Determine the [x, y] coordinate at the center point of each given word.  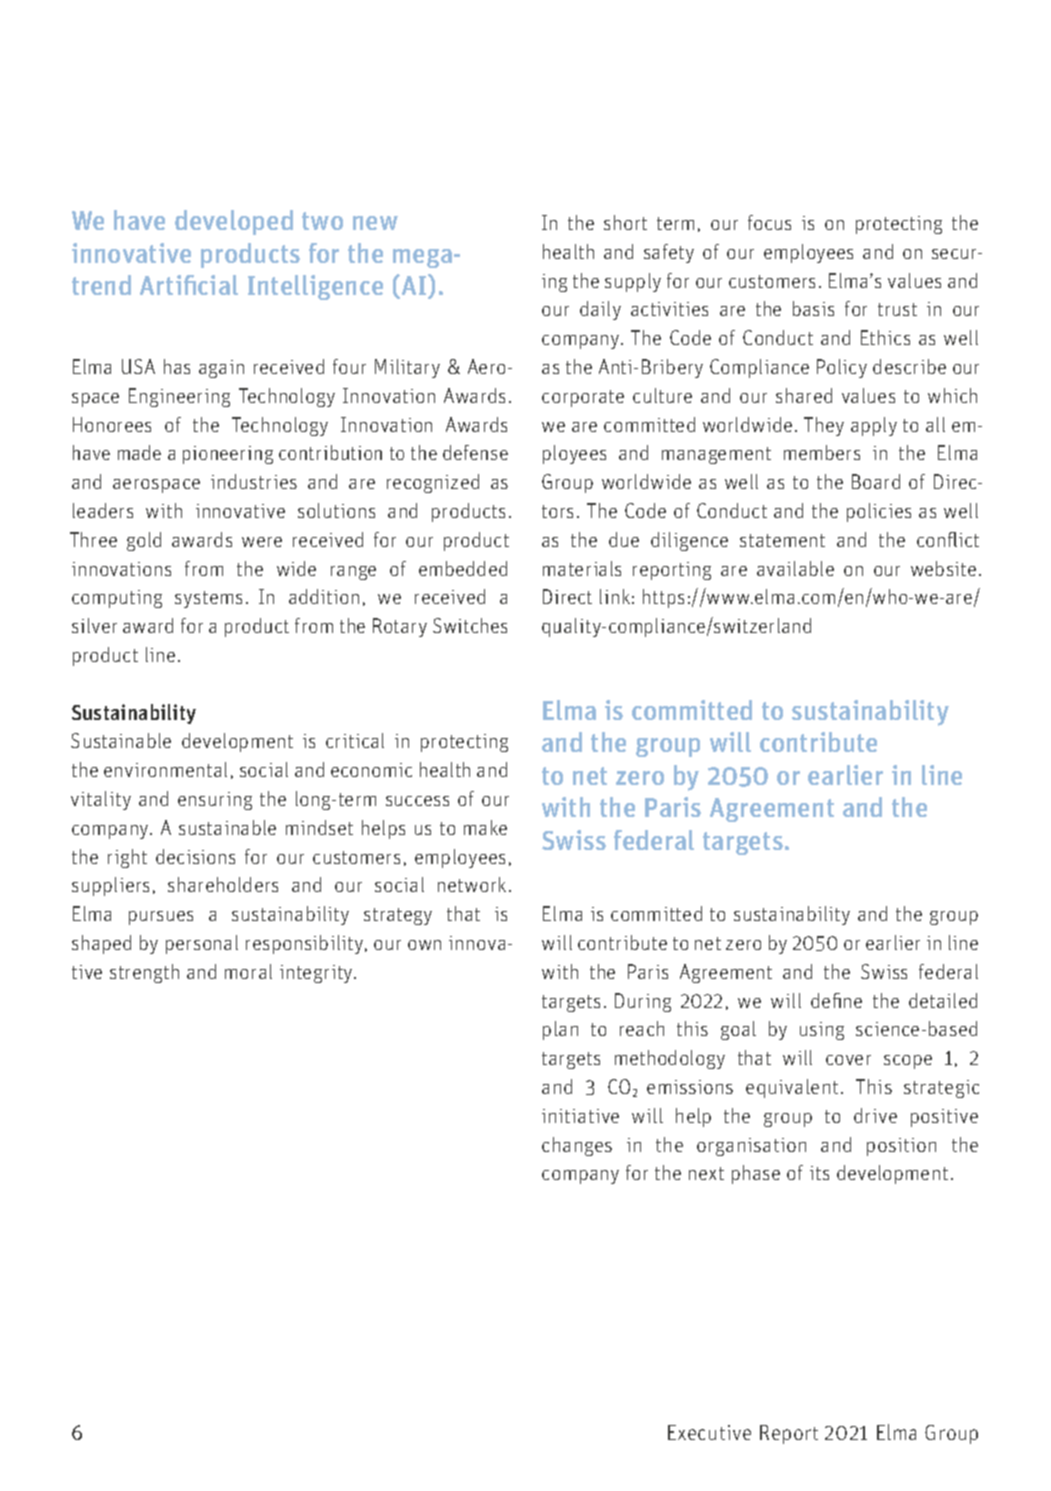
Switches [470, 625]
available [795, 568]
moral [248, 971]
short [625, 222]
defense [475, 452]
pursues [161, 918]
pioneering [228, 455]
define [836, 1000]
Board [876, 481]
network [472, 884]
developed [234, 222]
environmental [165, 769]
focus [769, 222]
